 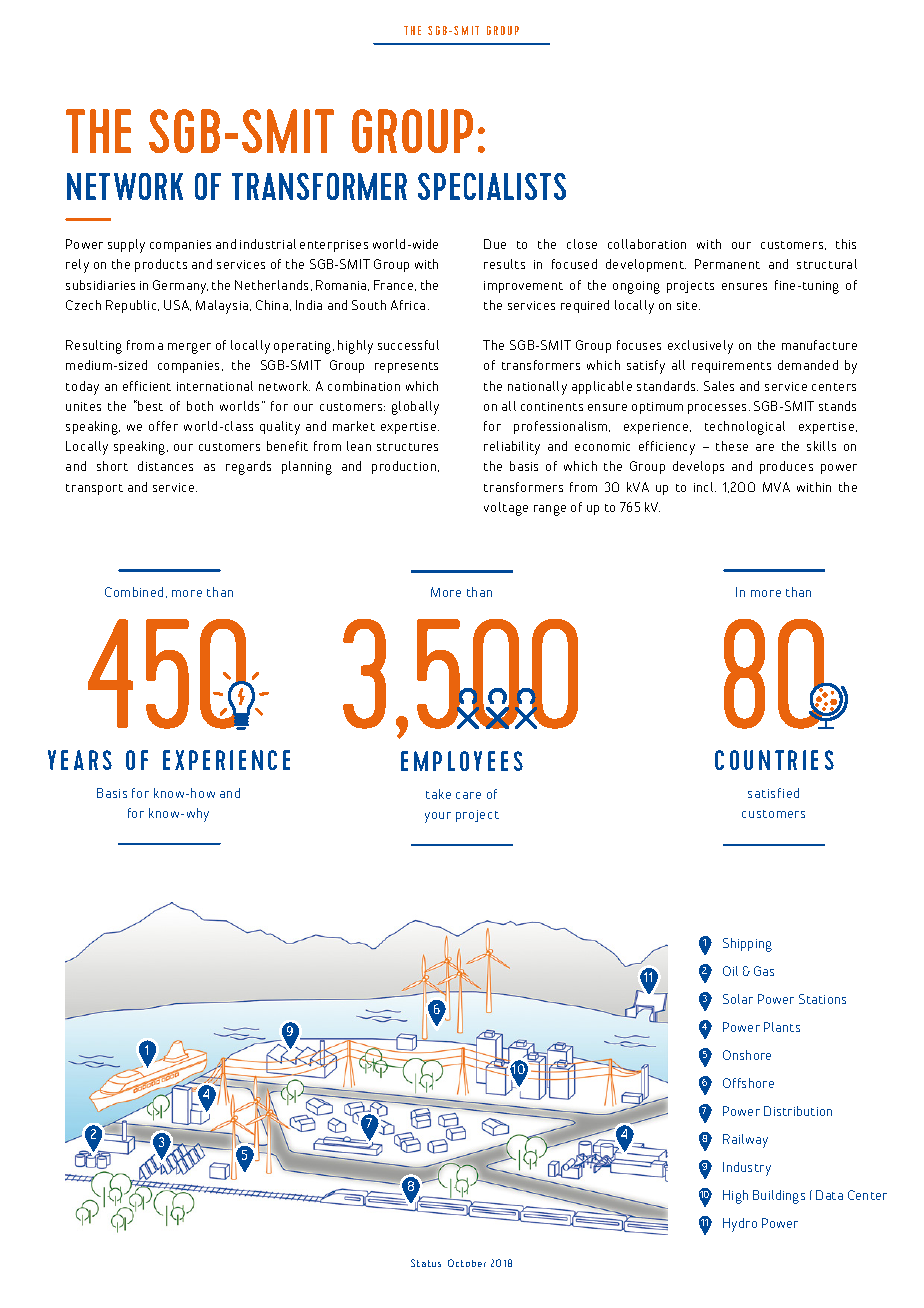 I want to click on COUNTRIES, so click(x=774, y=760).
